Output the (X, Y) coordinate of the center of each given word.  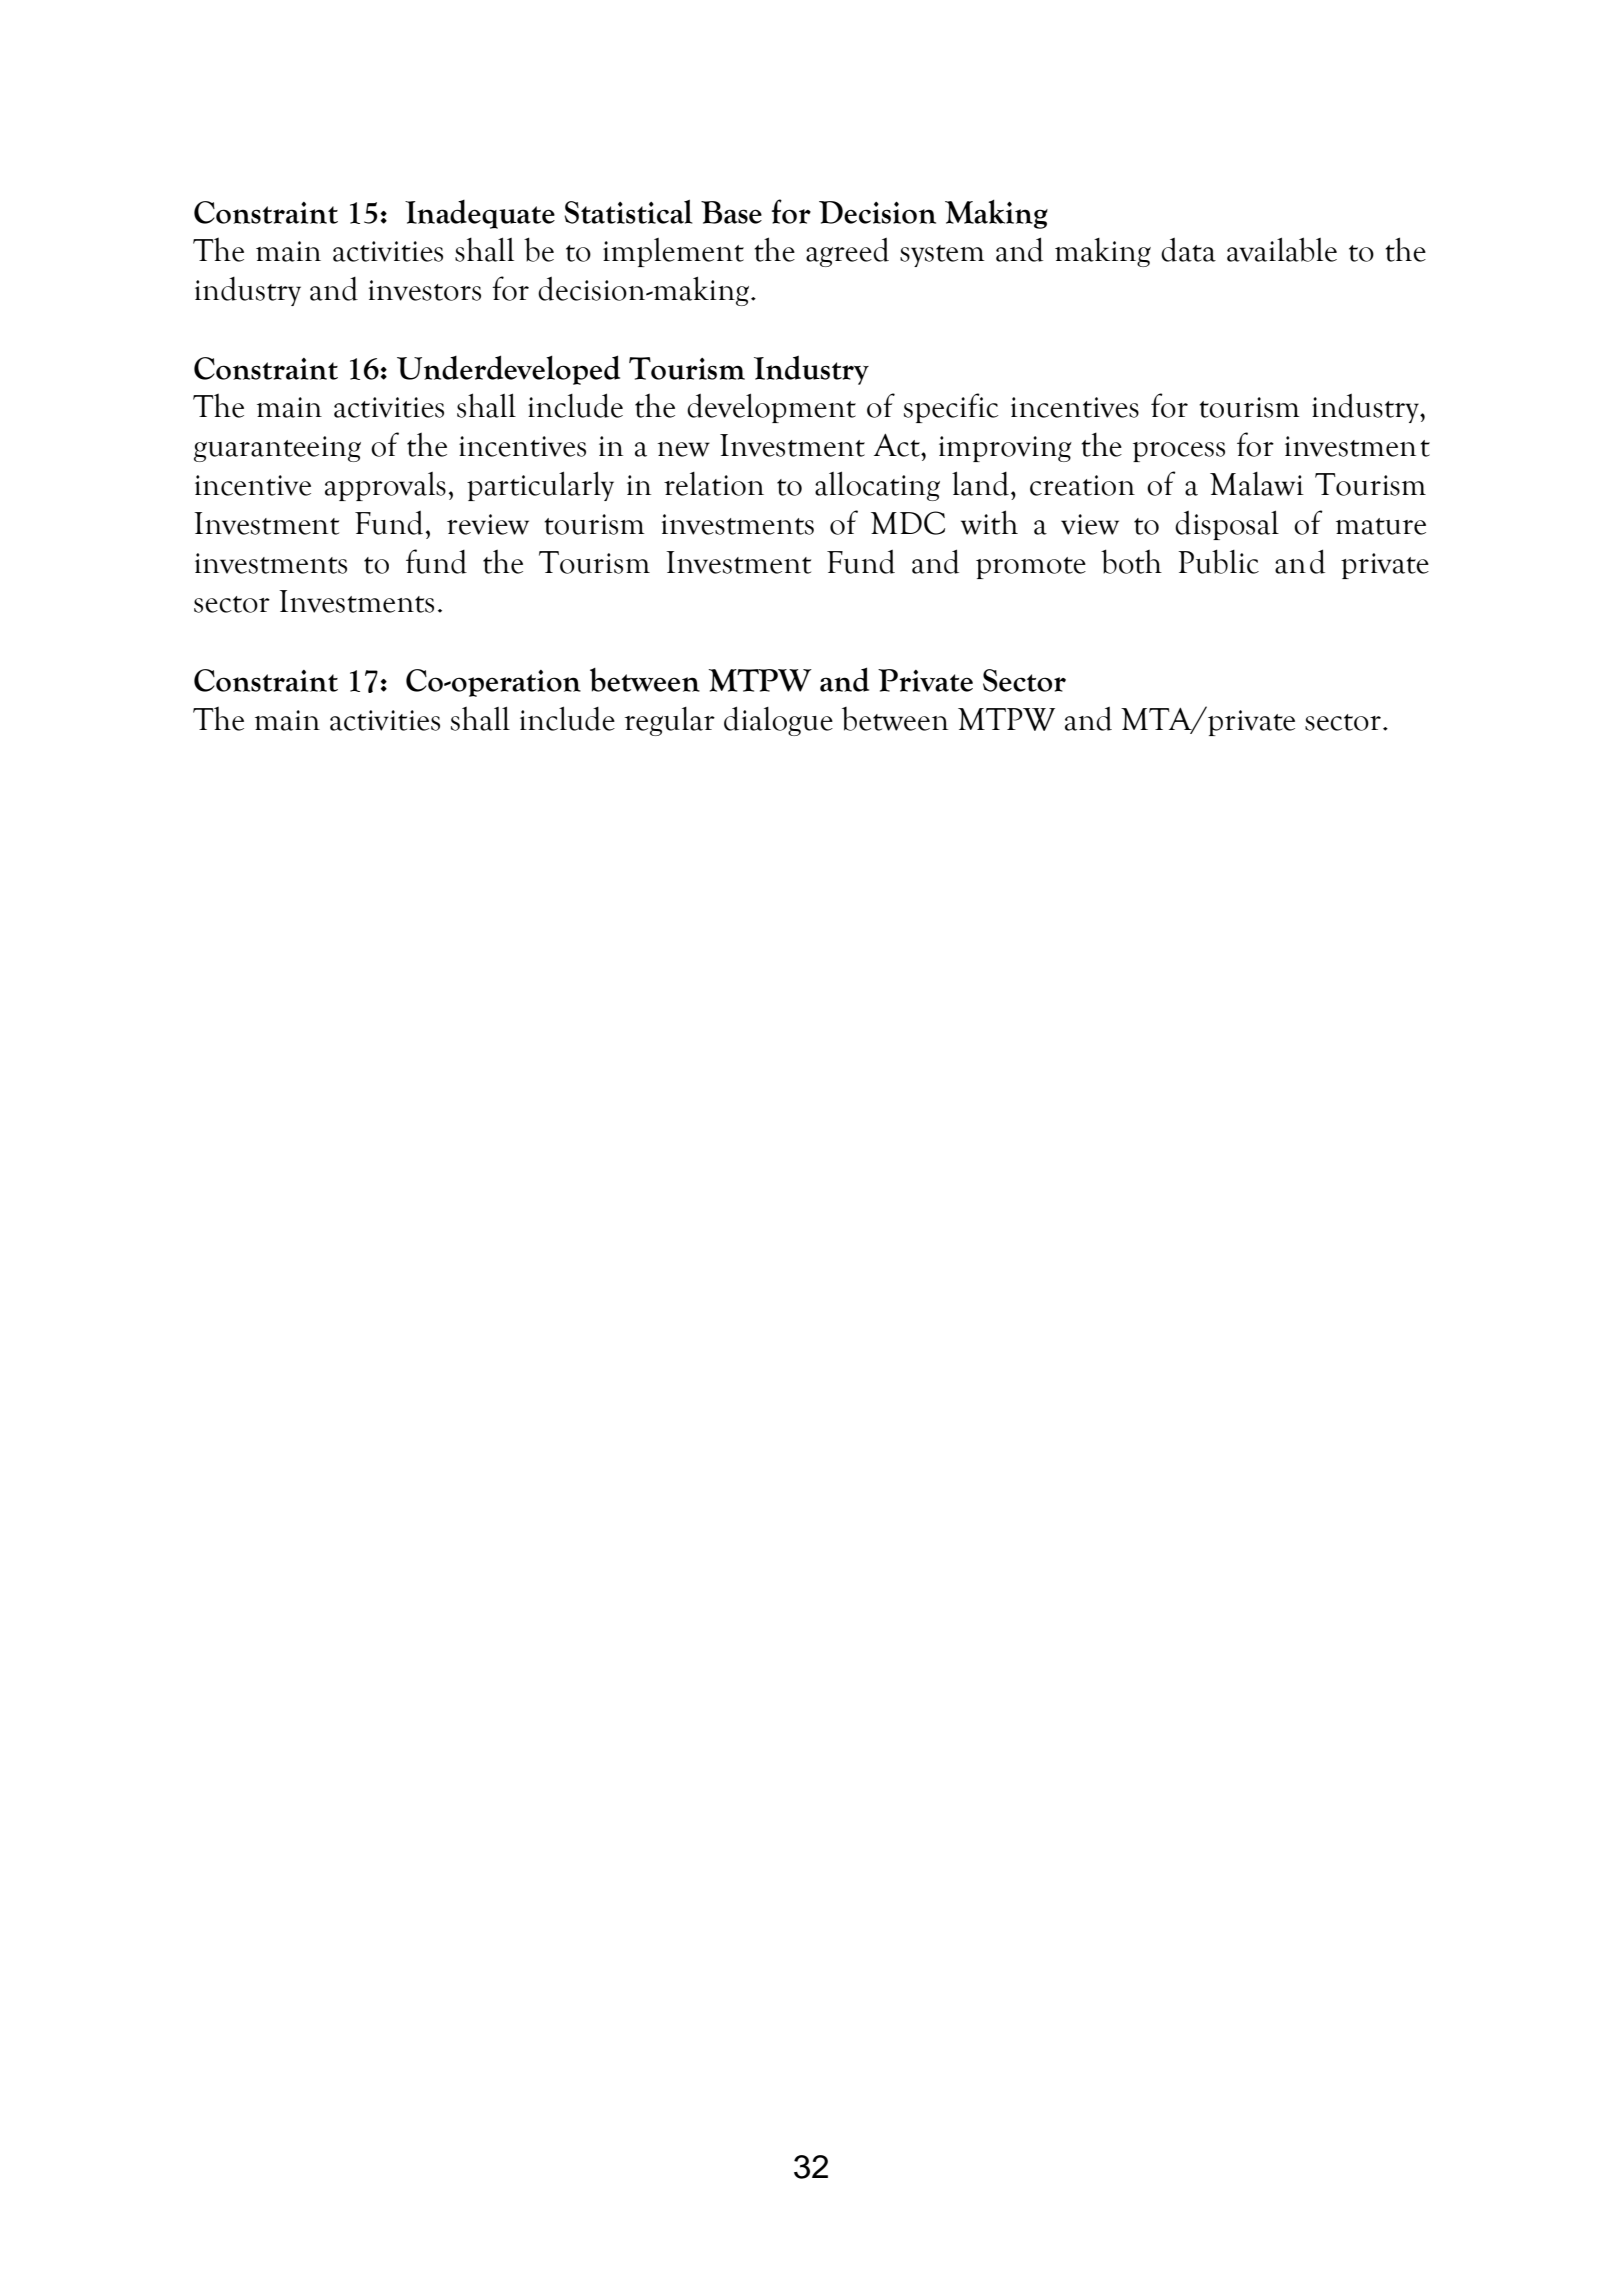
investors (425, 290)
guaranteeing (277, 449)
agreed (847, 252)
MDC (908, 523)
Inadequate (480, 214)
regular (670, 721)
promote (1031, 568)
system (942, 256)
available (1282, 249)
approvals (385, 486)
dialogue (778, 721)
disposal (1227, 525)
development (771, 408)
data (1188, 250)
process (1179, 452)
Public (1219, 561)
